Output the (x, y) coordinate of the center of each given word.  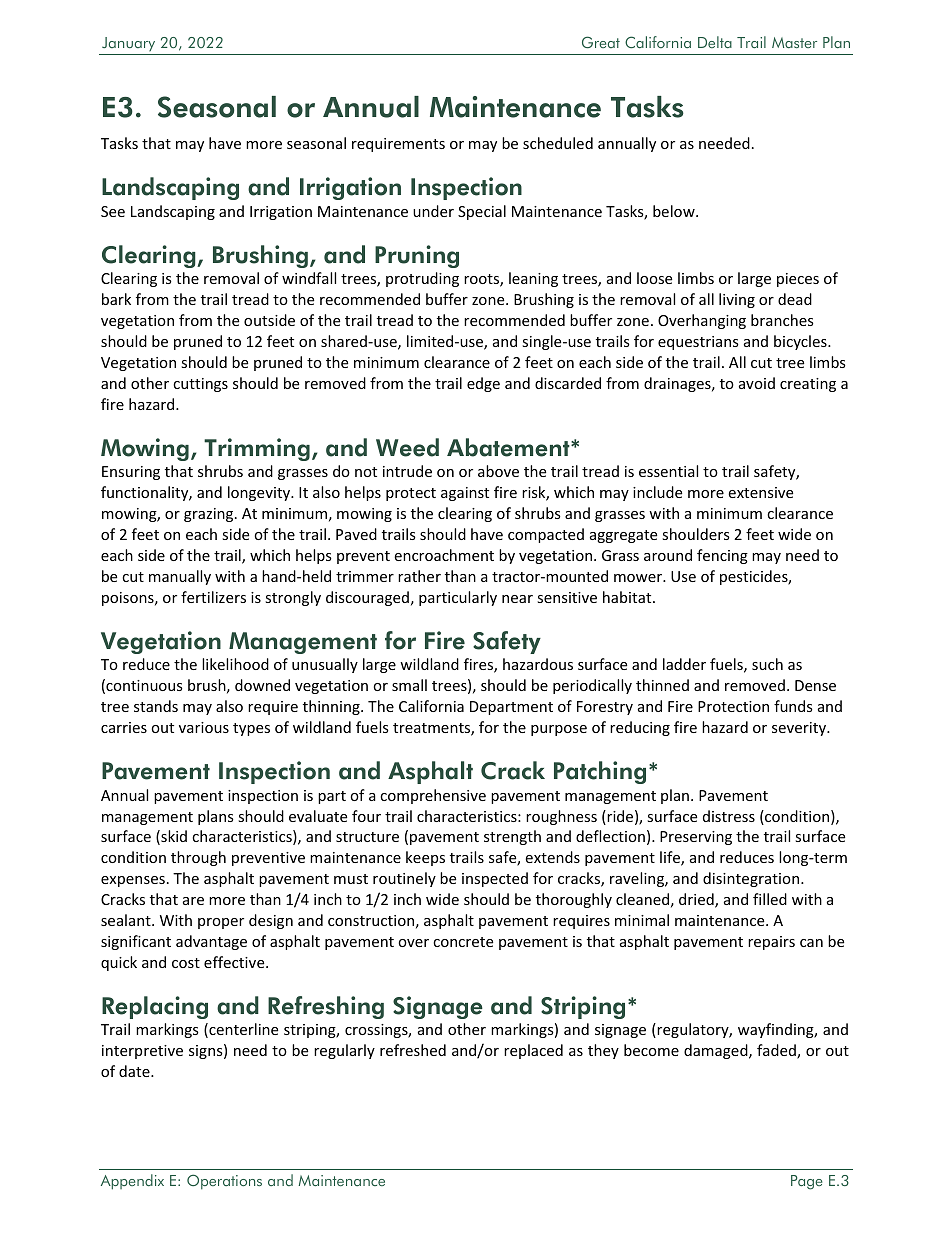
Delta (715, 42)
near (517, 599)
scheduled (558, 143)
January (128, 44)
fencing (722, 556)
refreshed (413, 1050)
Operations (224, 1182)
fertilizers (213, 597)
